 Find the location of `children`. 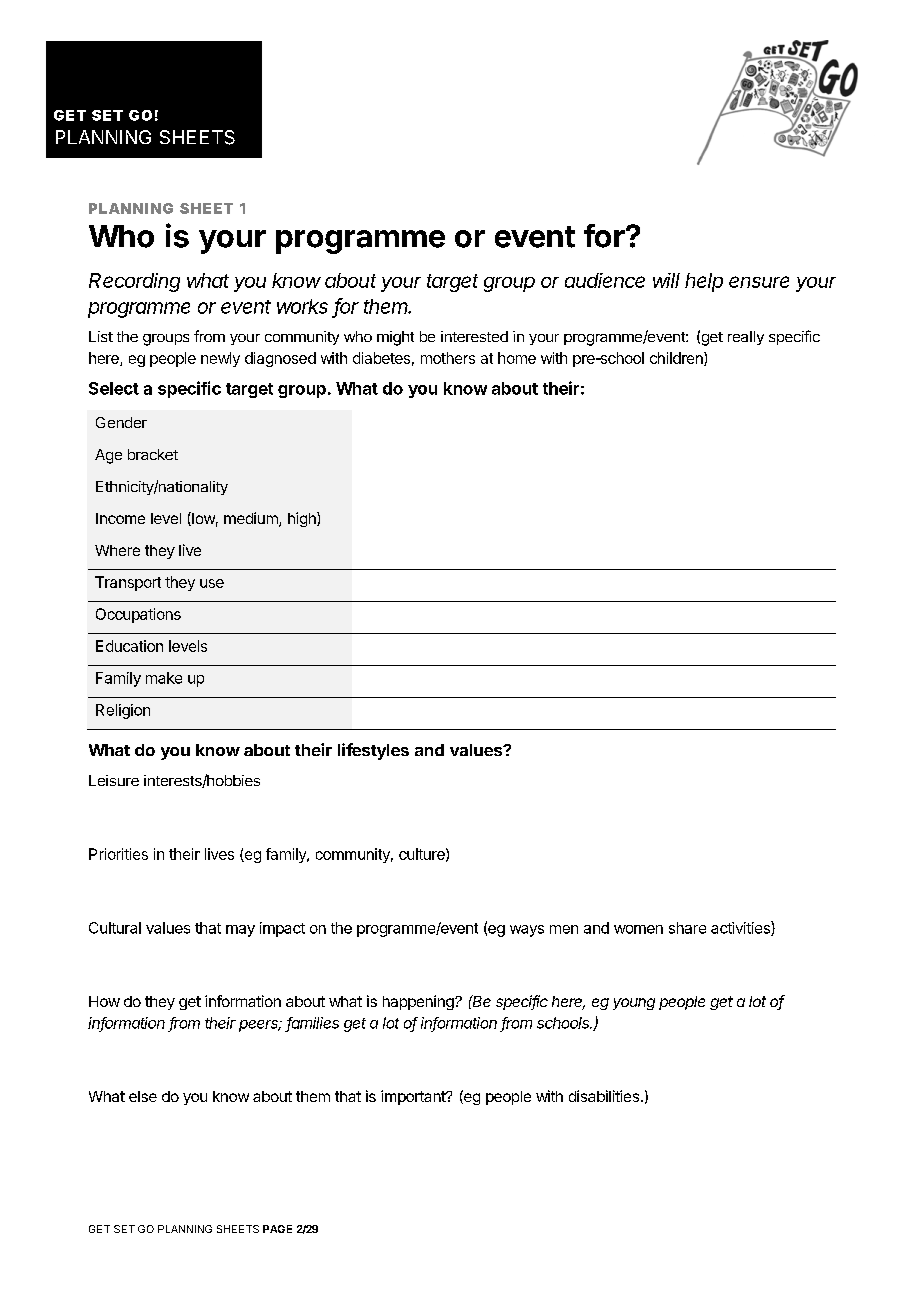

children is located at coordinates (677, 359).
